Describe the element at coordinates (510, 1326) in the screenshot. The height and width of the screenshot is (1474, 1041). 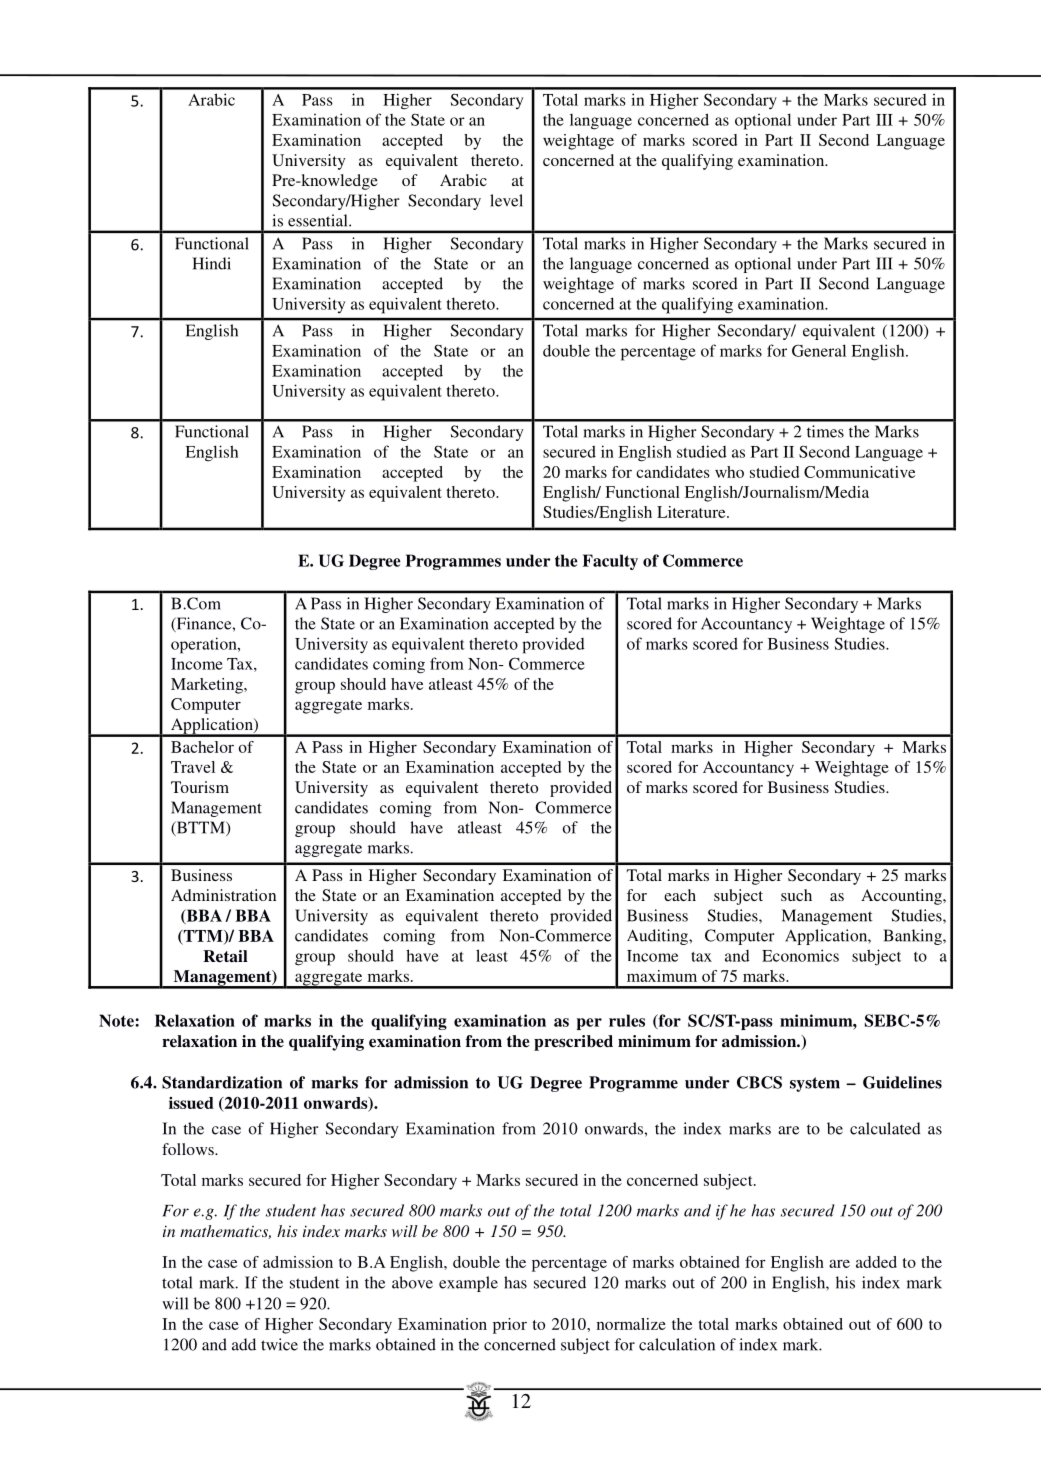
I see `prior` at that location.
